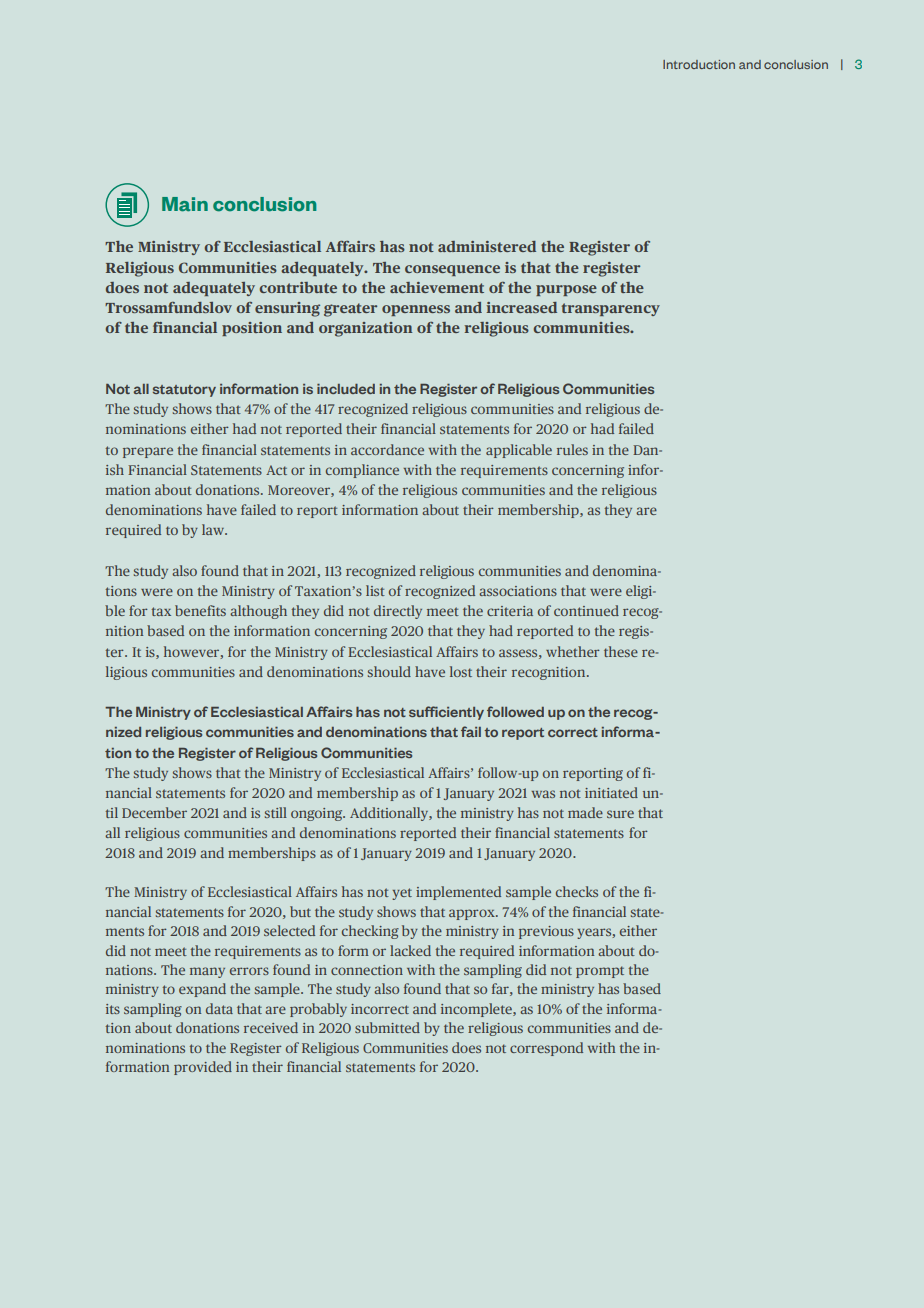  Describe the element at coordinates (572, 449) in the document. I see `rules` at that location.
